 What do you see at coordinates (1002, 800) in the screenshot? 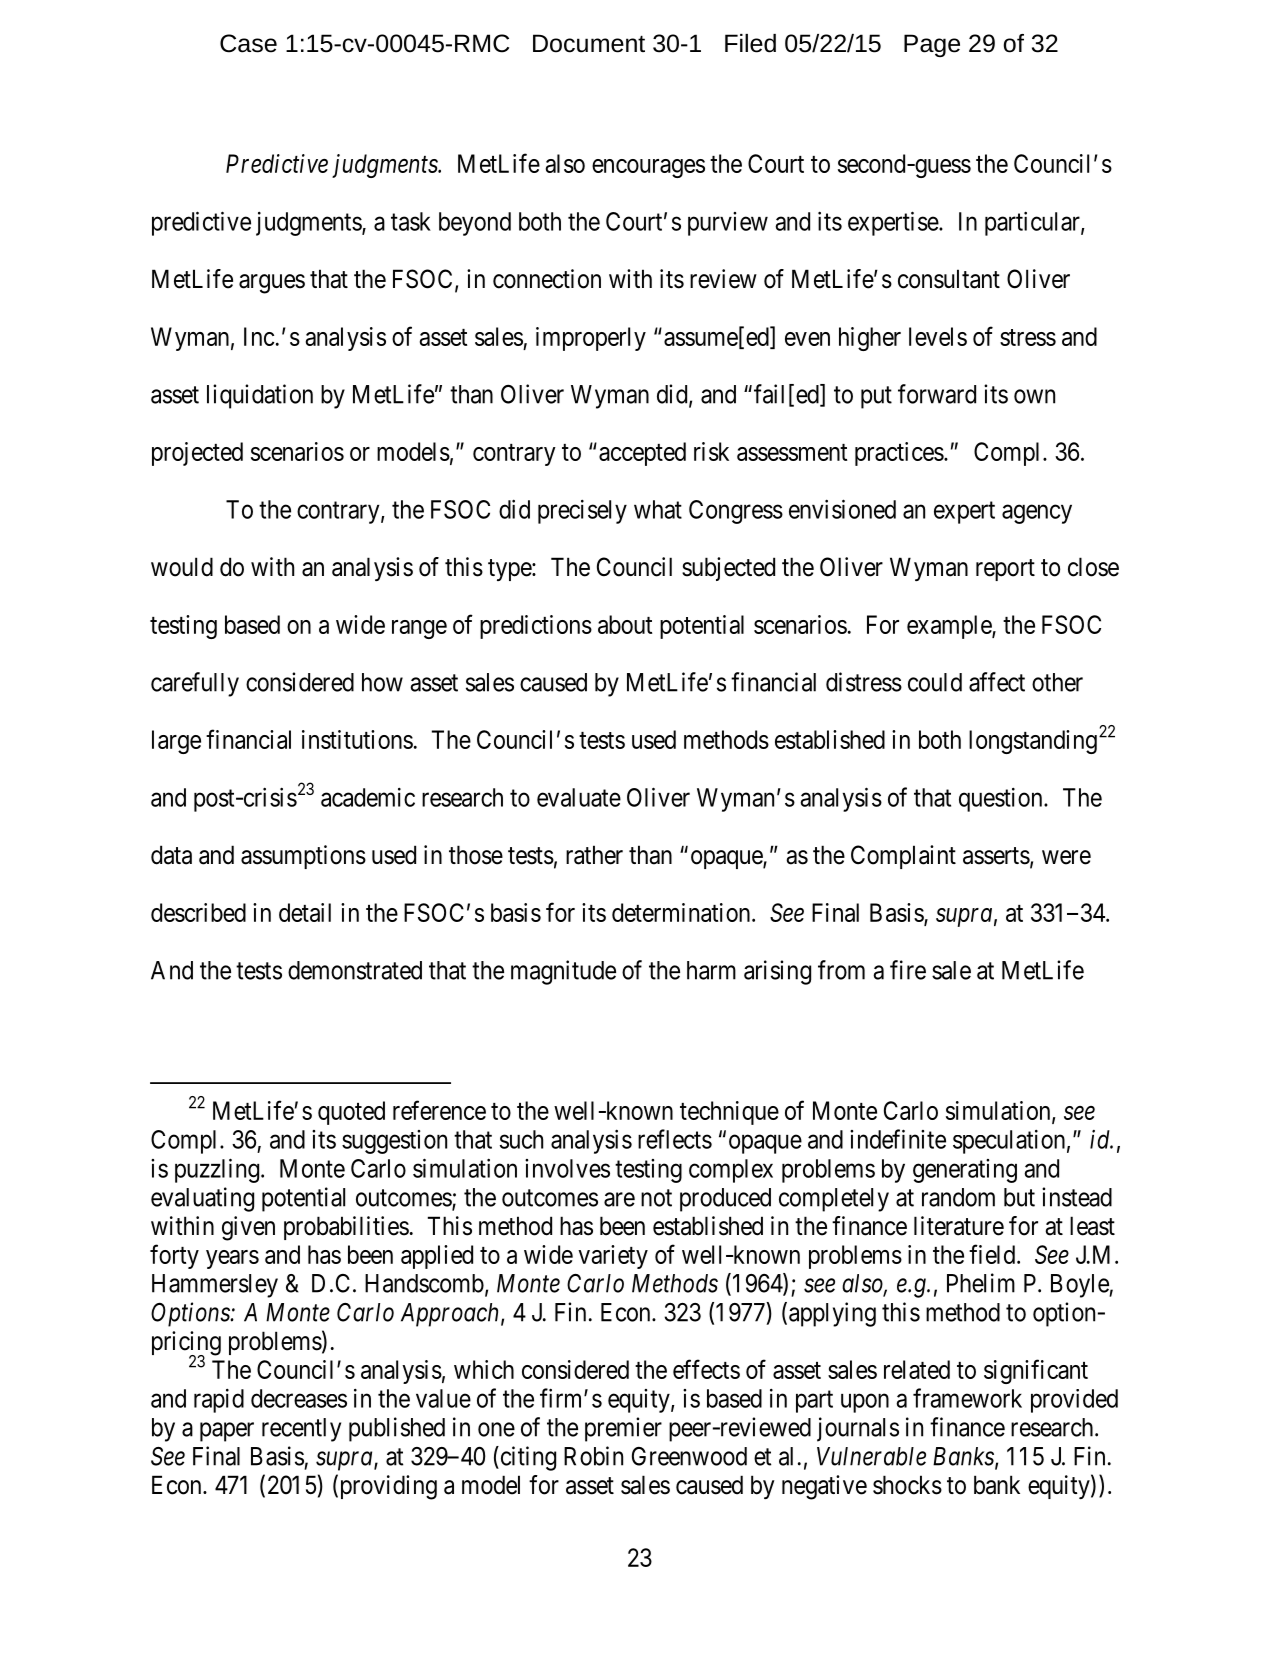
I see `question` at bounding box center [1002, 800].
